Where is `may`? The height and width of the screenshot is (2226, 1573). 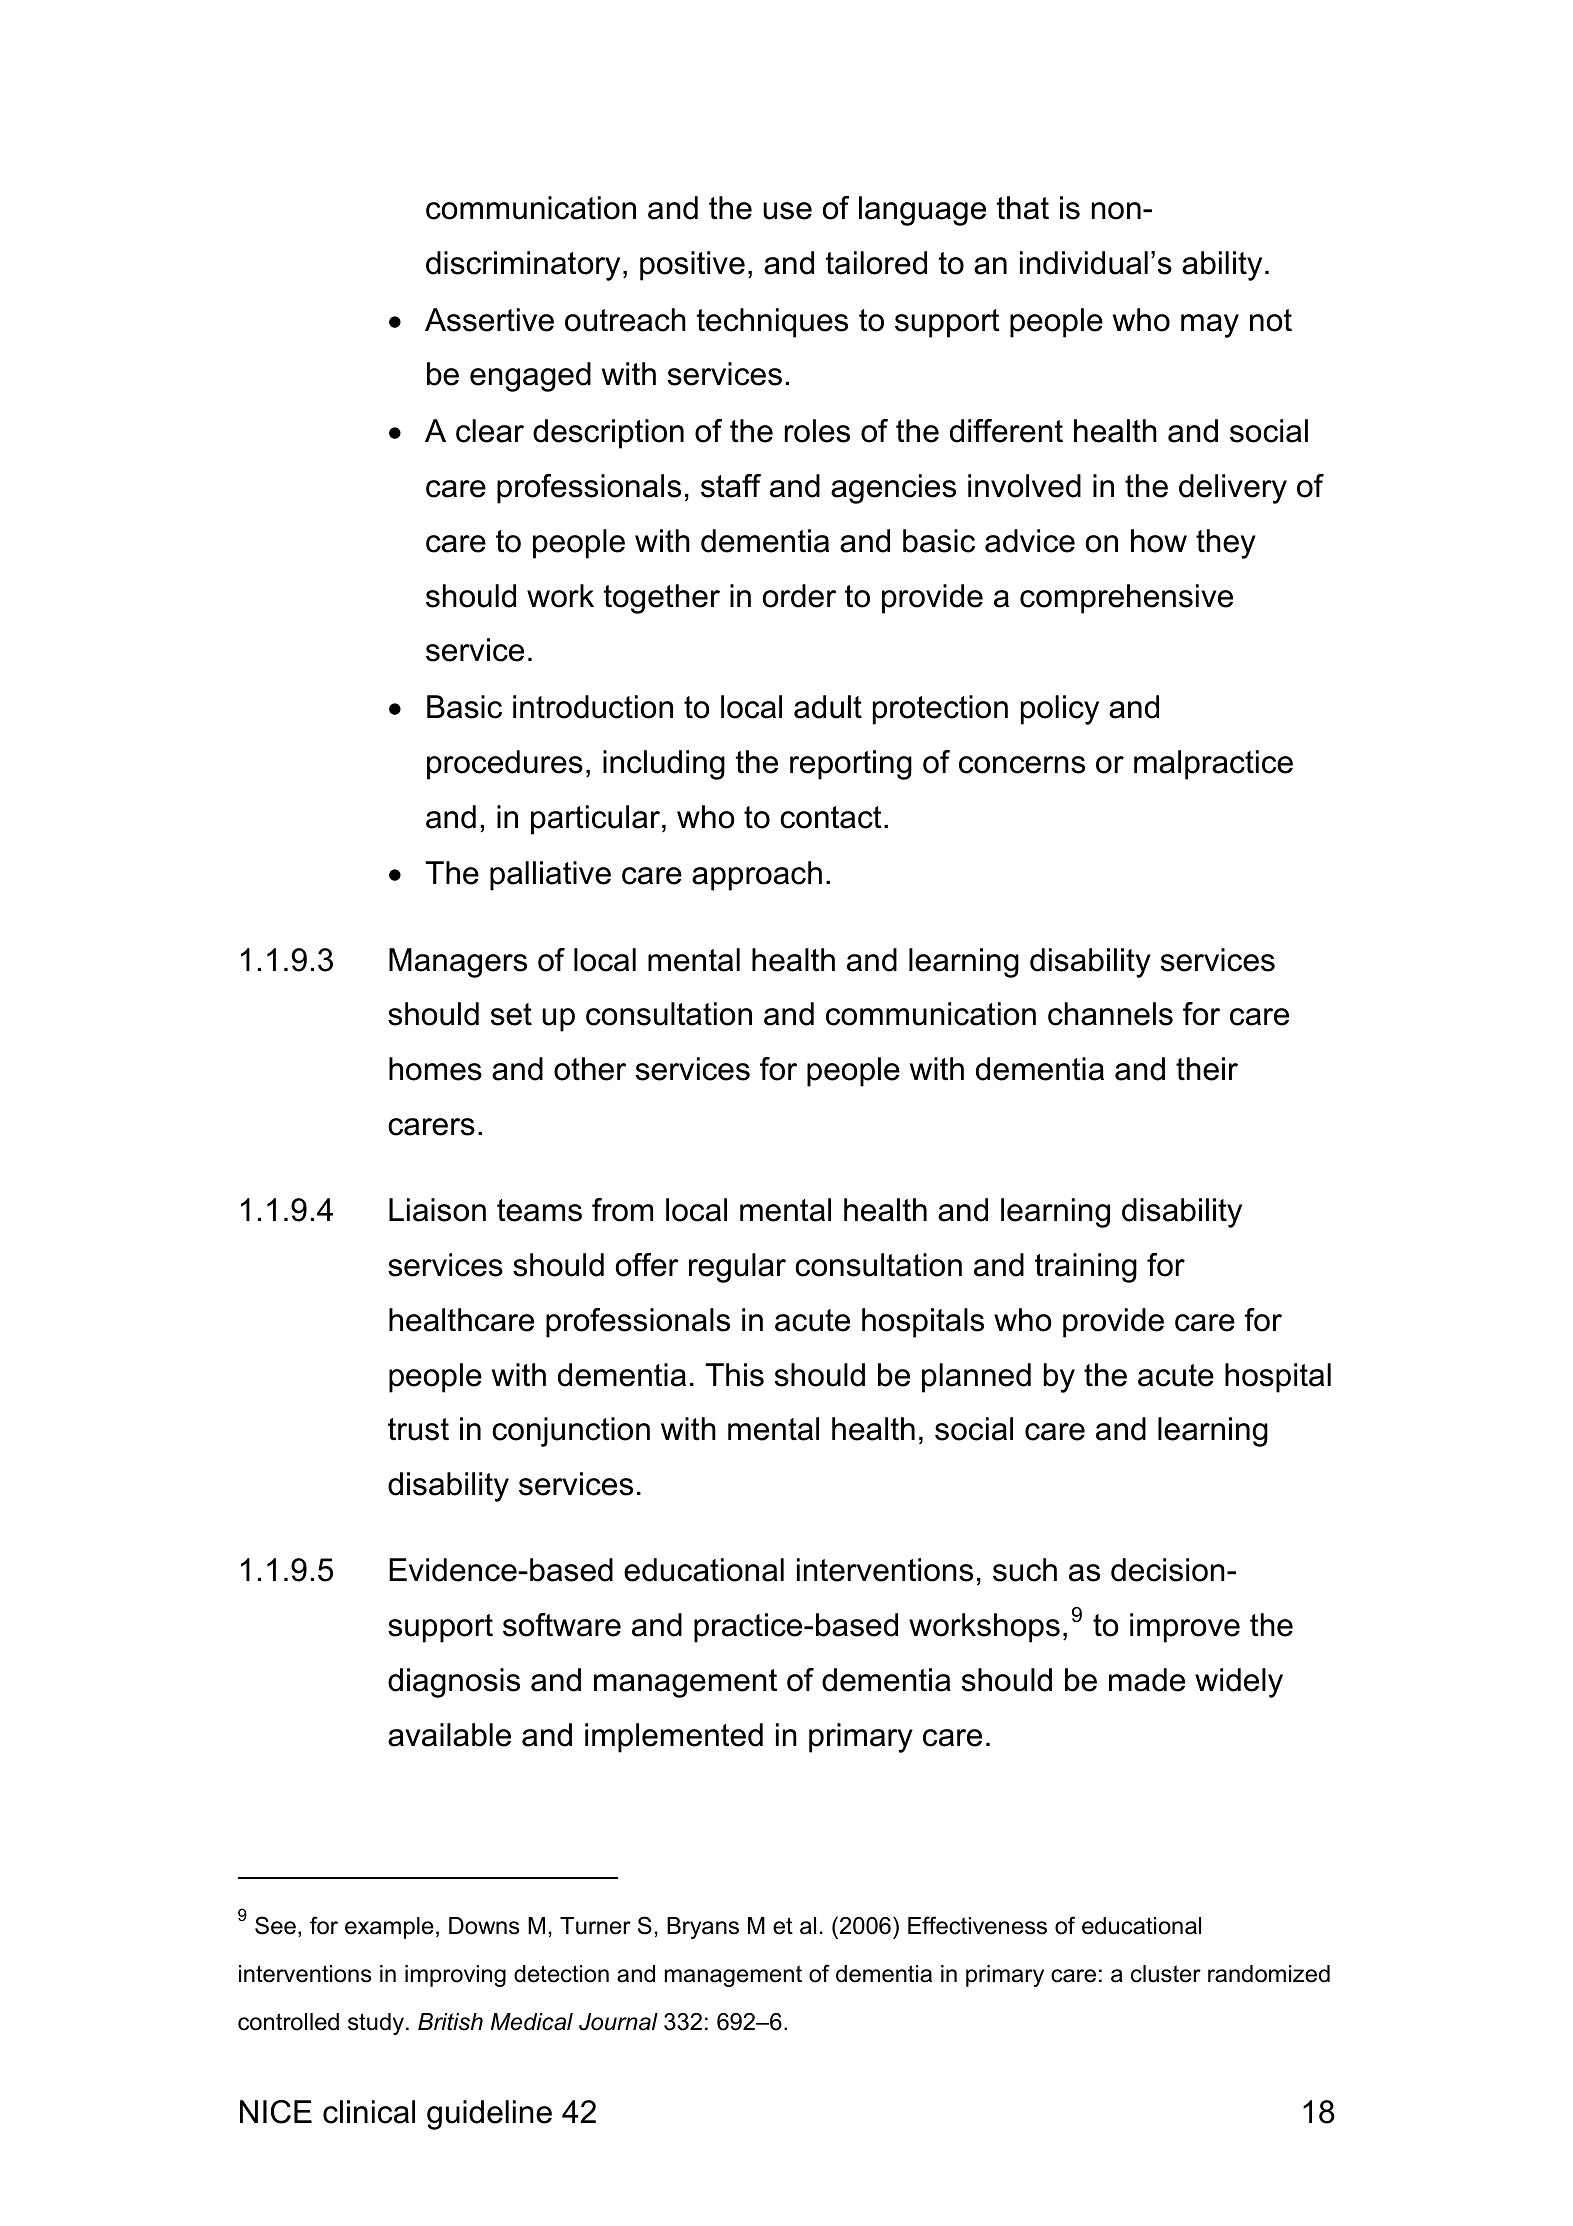 may is located at coordinates (1210, 326).
